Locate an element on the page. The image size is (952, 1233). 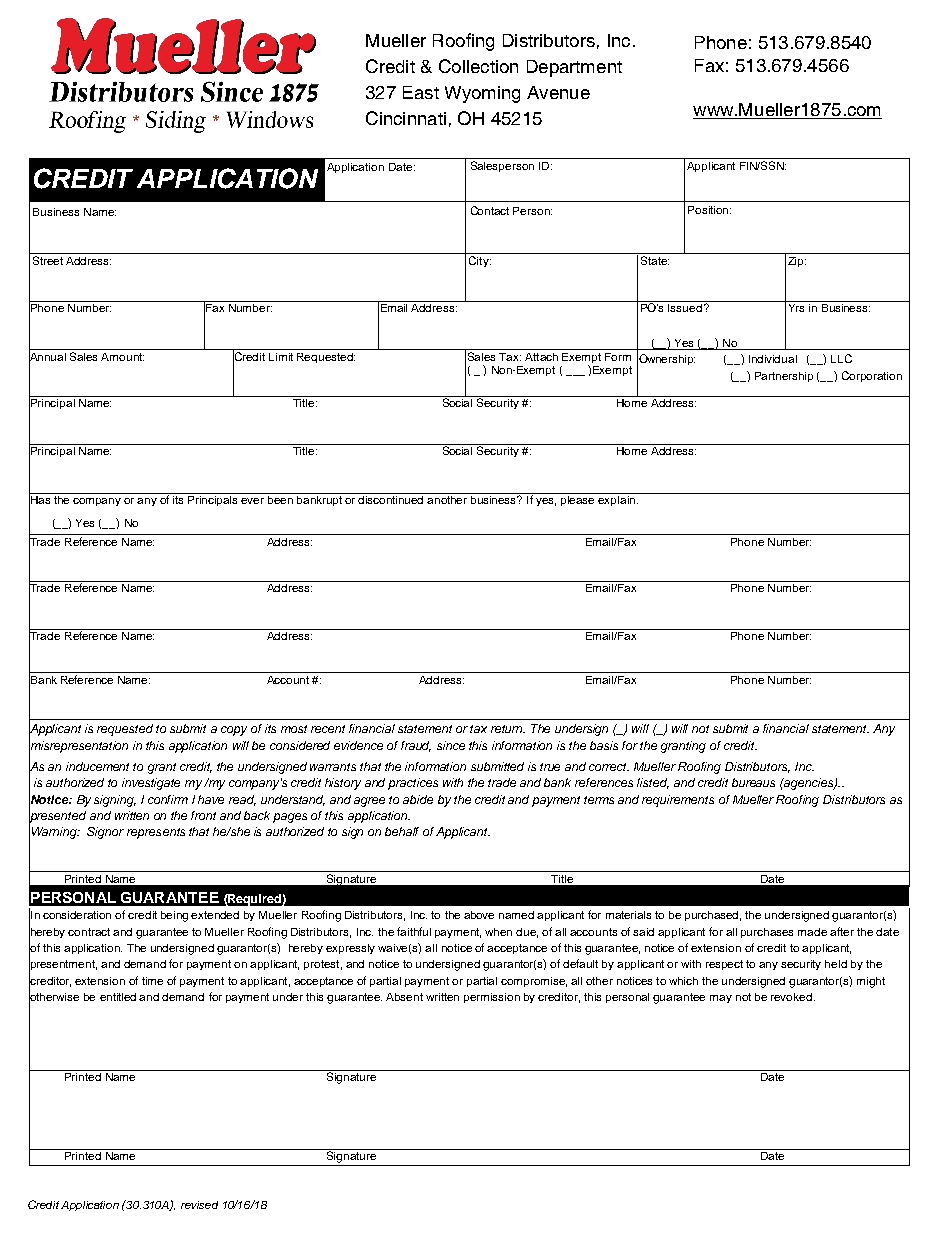
City is located at coordinates (480, 261).
